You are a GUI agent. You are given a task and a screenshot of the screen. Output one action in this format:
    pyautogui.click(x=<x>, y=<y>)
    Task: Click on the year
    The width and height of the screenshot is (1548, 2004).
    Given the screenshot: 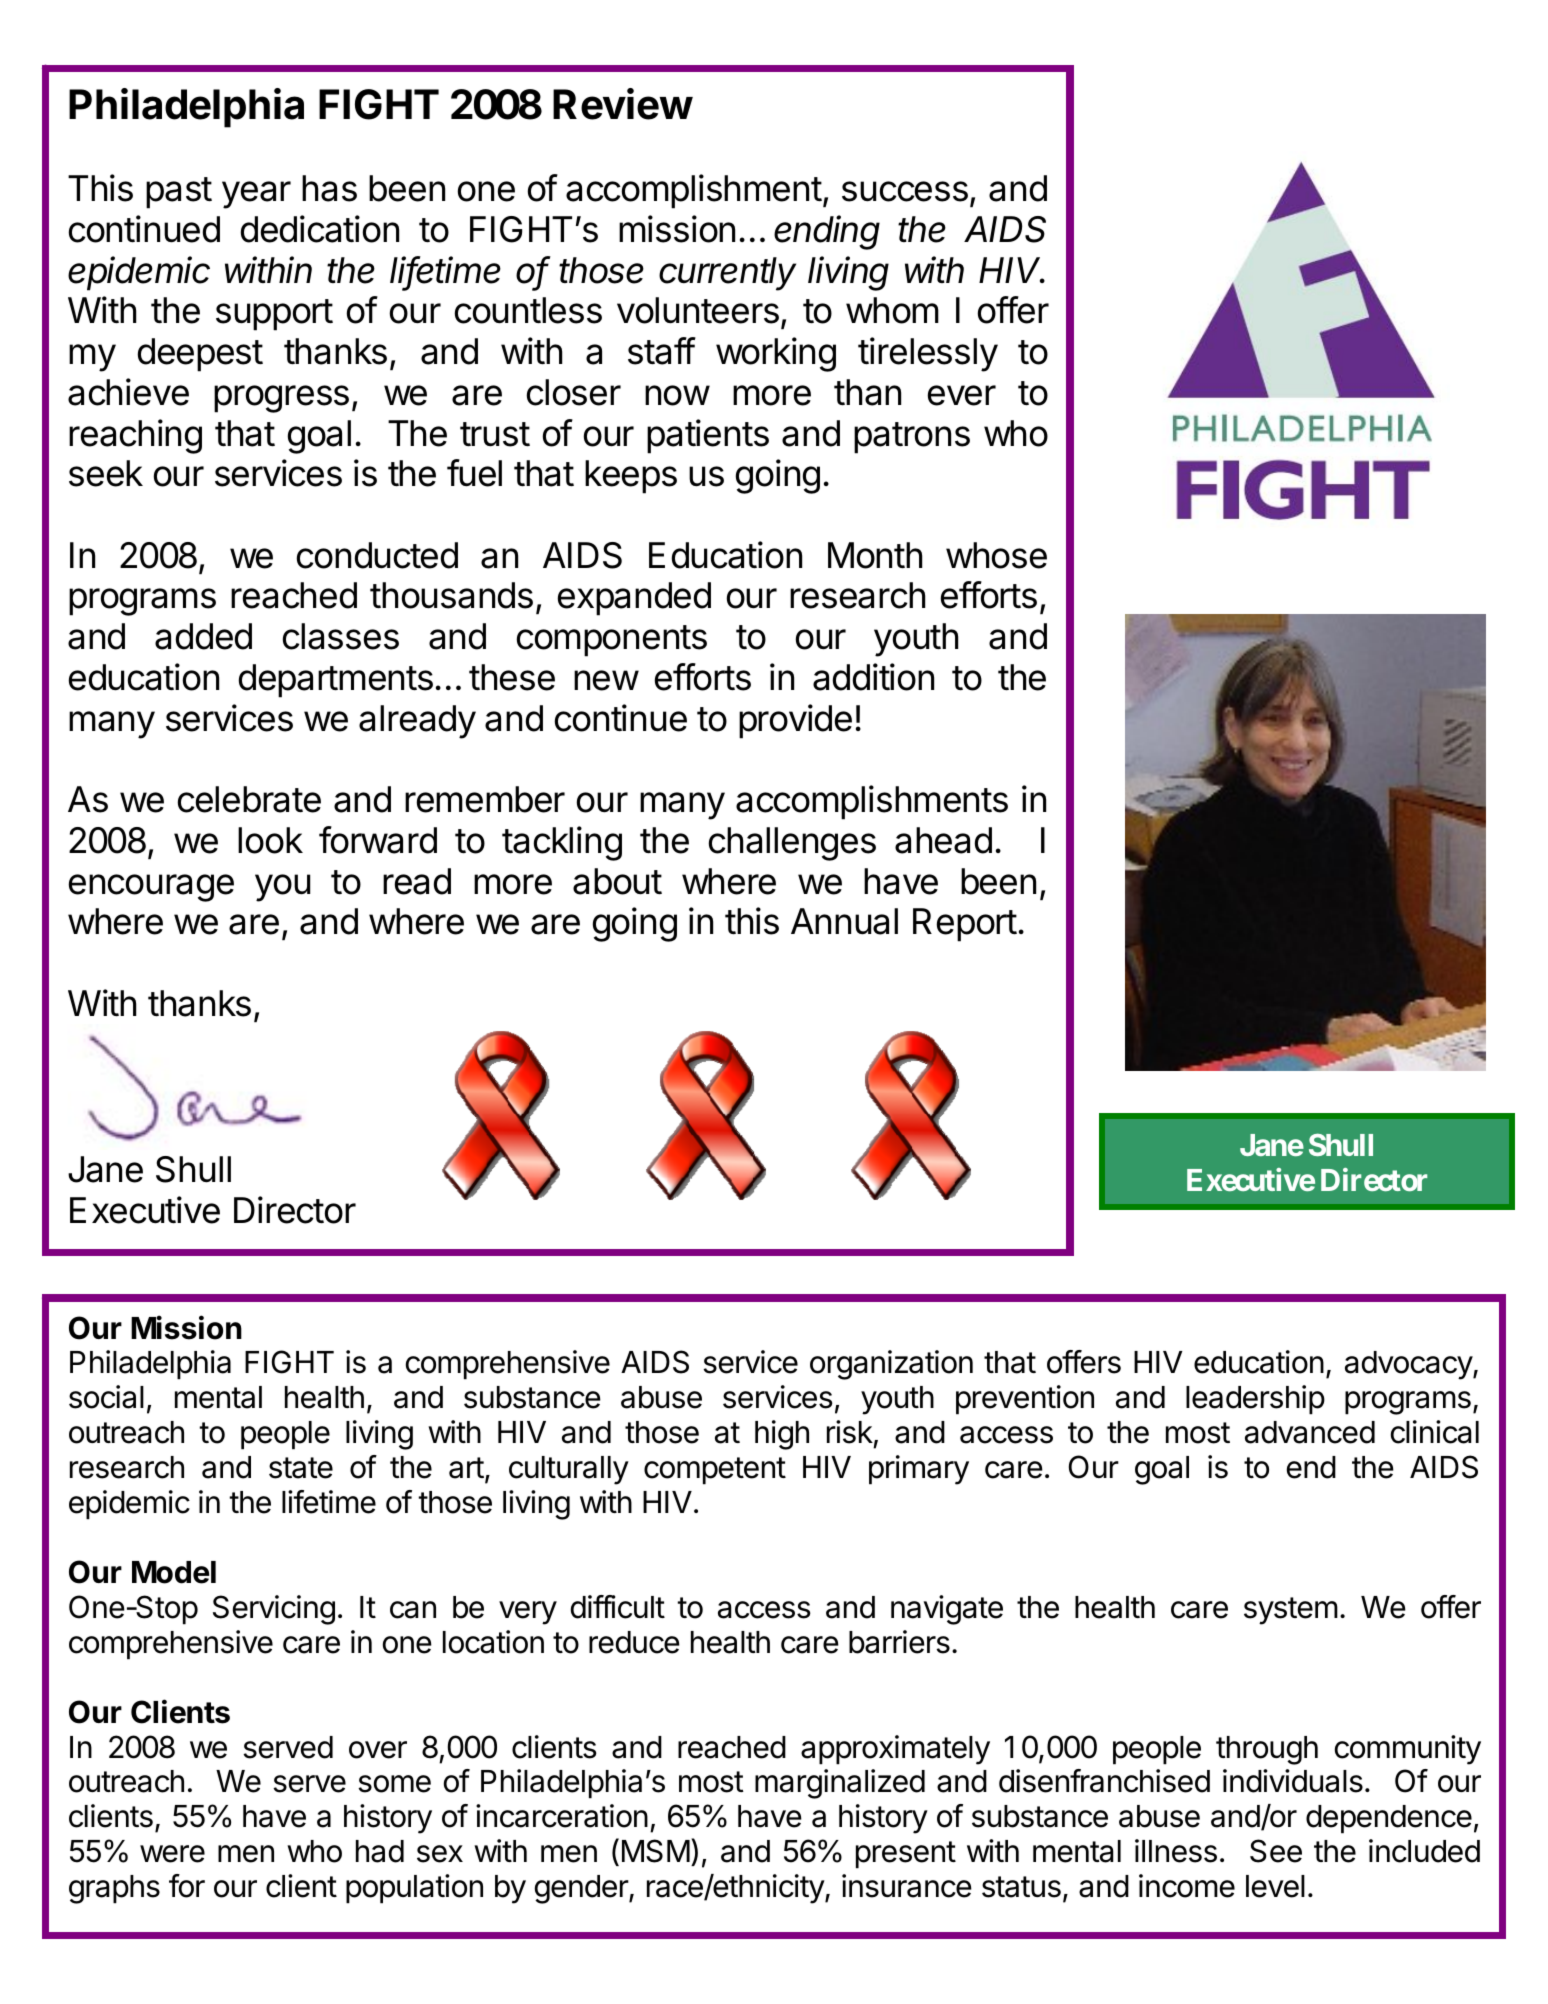 What is the action you would take?
    pyautogui.click(x=256, y=195)
